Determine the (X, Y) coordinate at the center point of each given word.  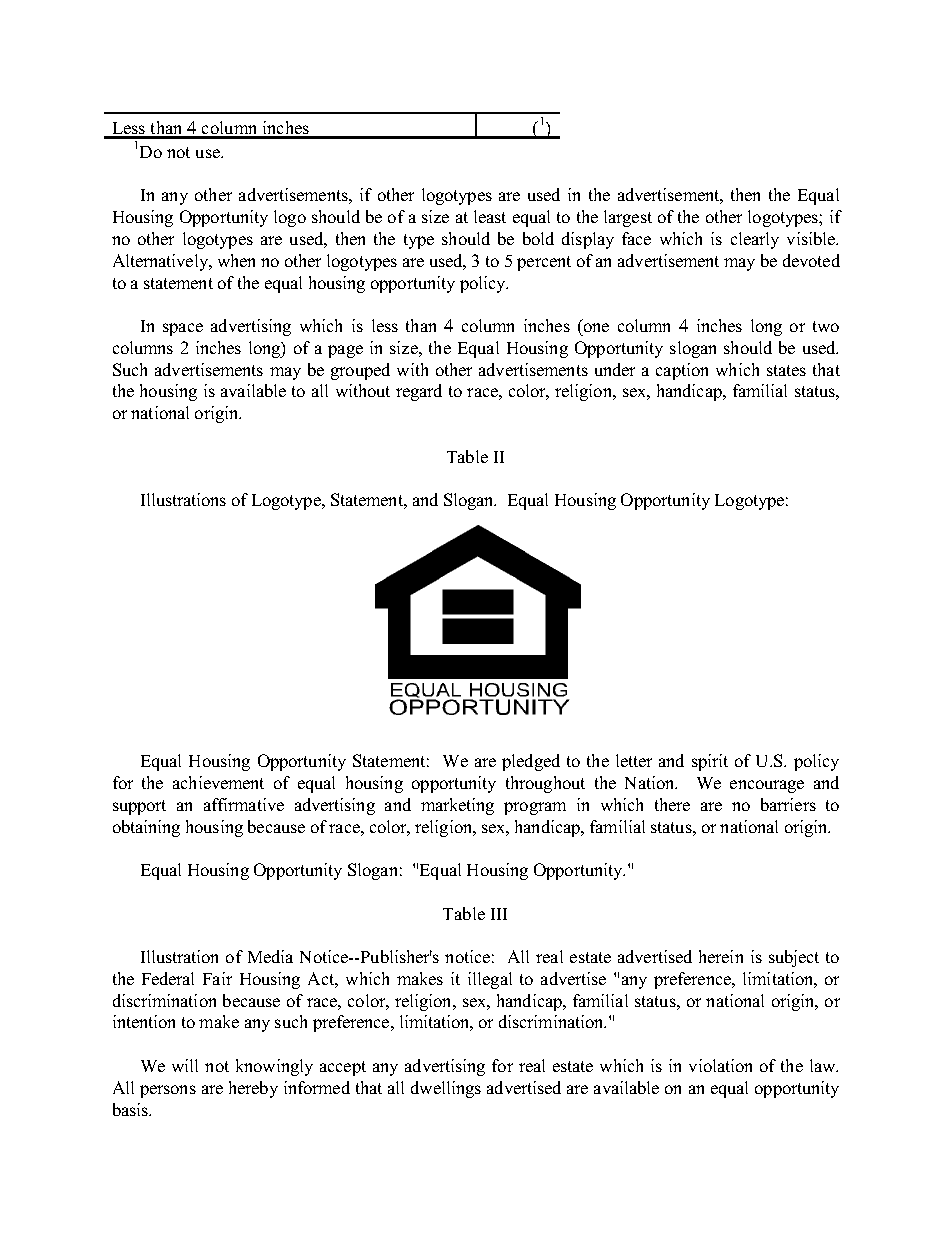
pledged (531, 762)
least (490, 216)
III (499, 914)
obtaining (146, 828)
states (786, 370)
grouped (360, 371)
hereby (253, 1089)
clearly (755, 240)
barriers (788, 804)
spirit (710, 762)
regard (419, 392)
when (236, 260)
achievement (218, 782)
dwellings (446, 1089)
